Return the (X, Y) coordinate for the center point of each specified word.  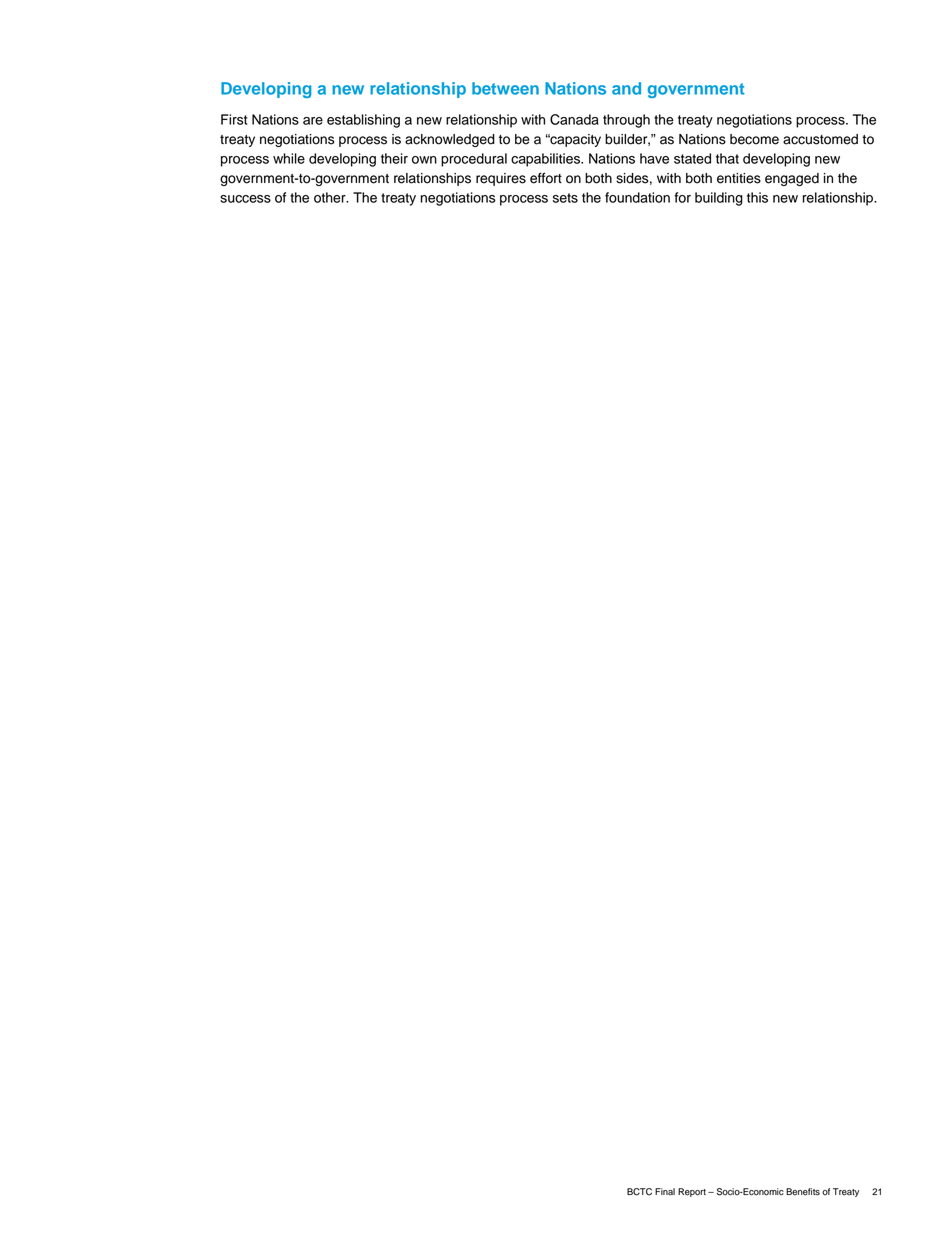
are (313, 121)
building (719, 199)
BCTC (639, 1192)
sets (565, 198)
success (245, 199)
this (757, 197)
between (505, 88)
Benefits (803, 1192)
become (754, 139)
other (331, 197)
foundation (637, 197)
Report (692, 1192)
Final (665, 1192)
